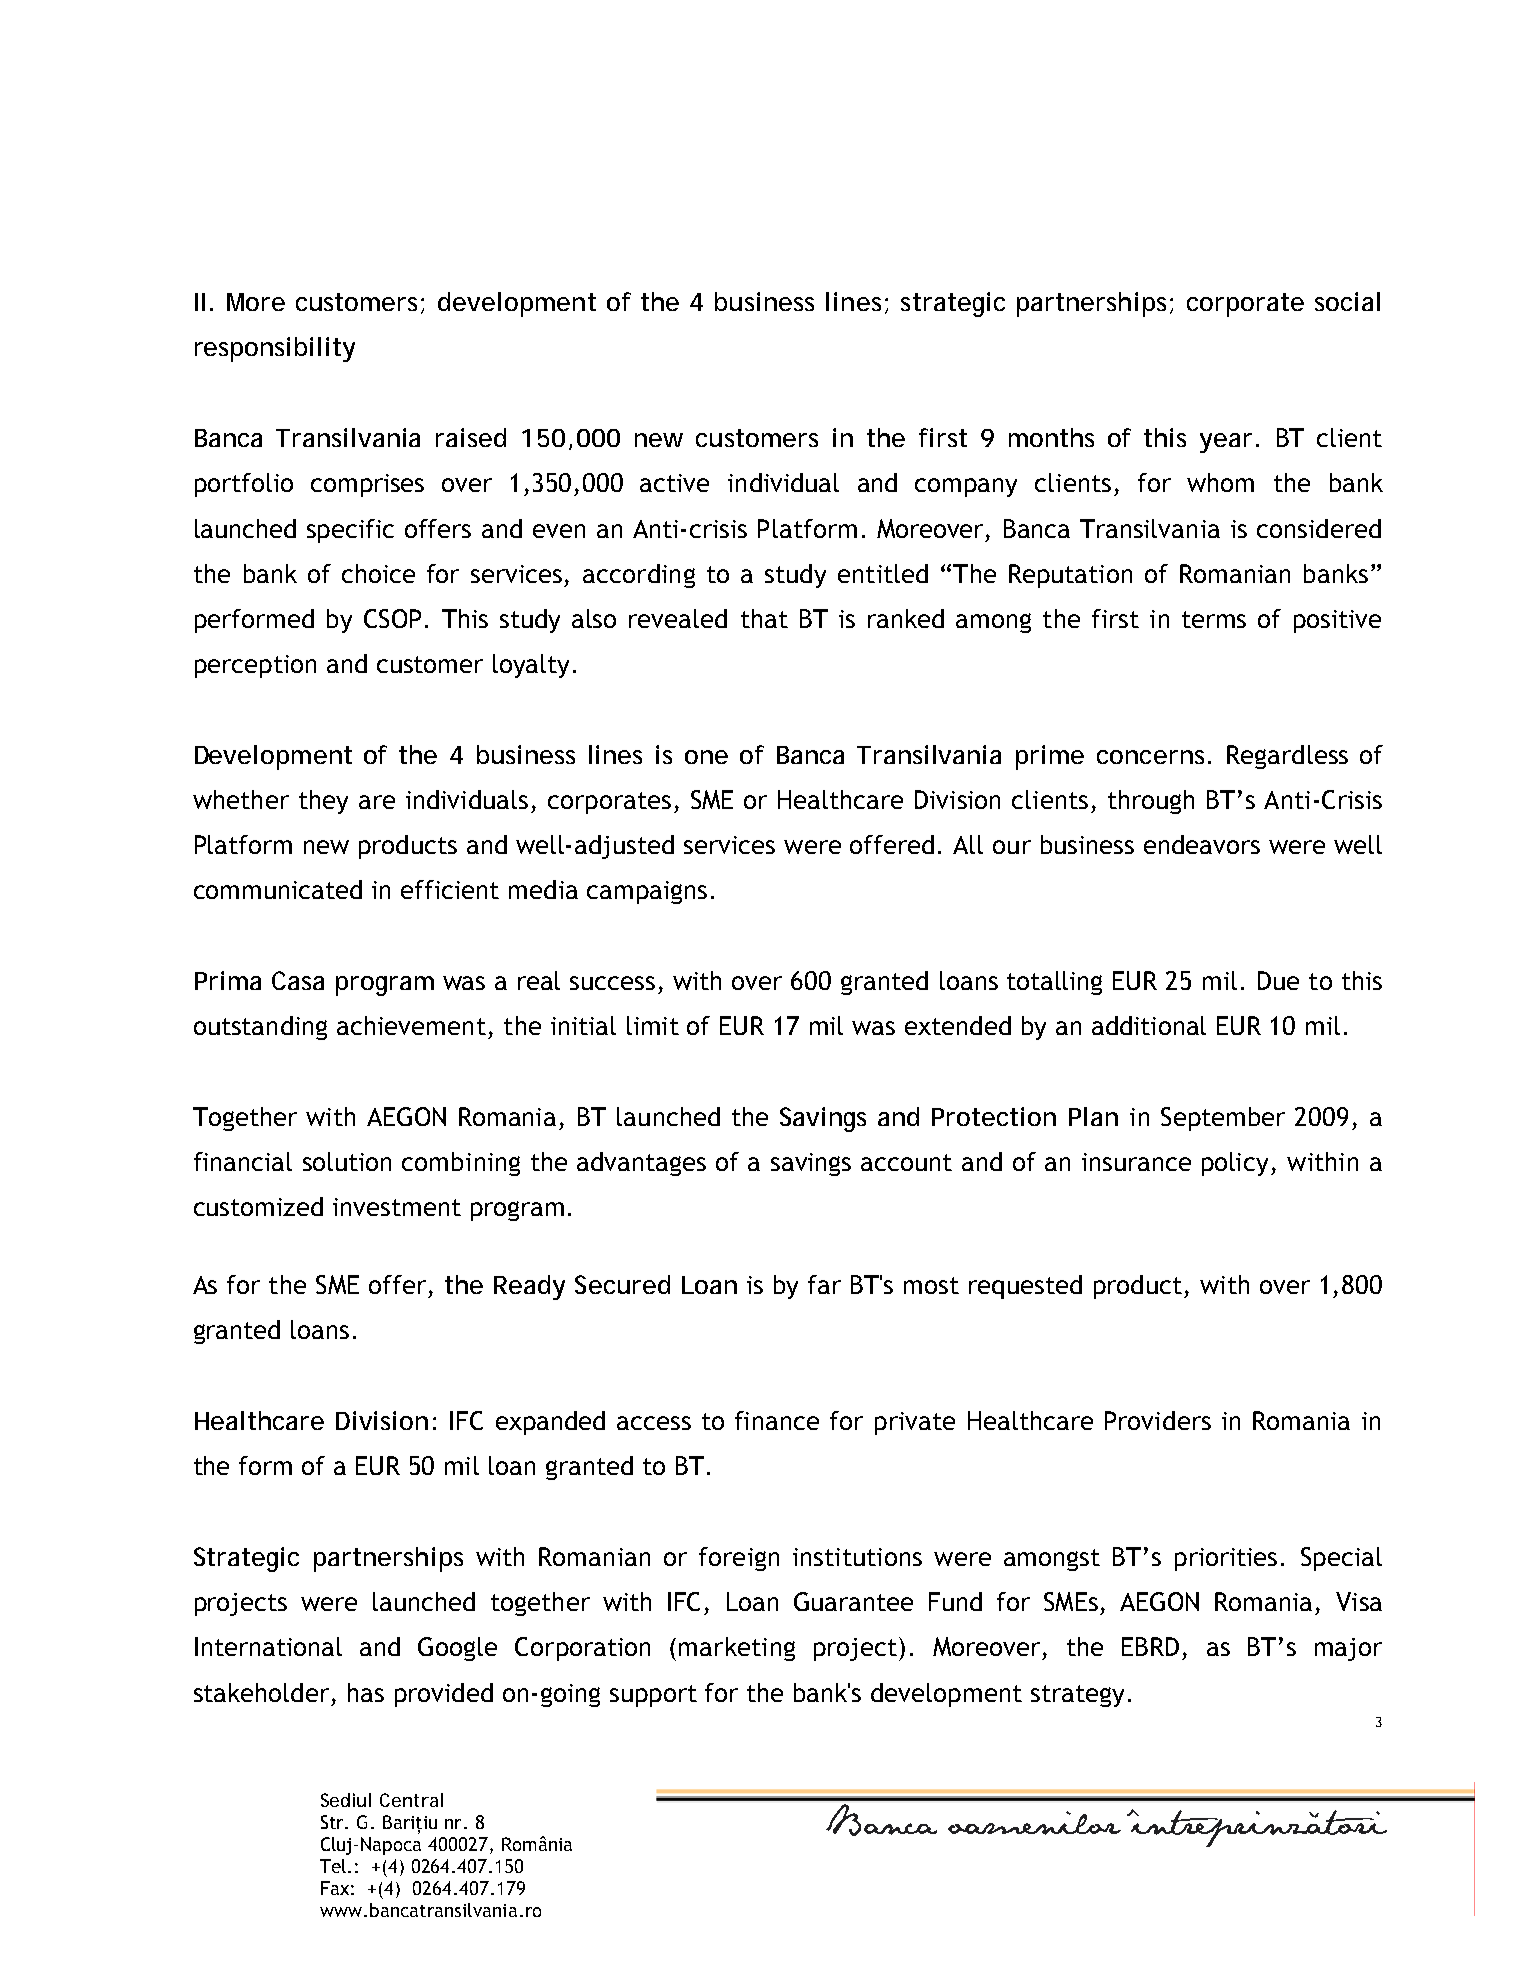 The image size is (1536, 1988). Describe the element at coordinates (550, 1423) in the screenshot. I see `expanded` at that location.
